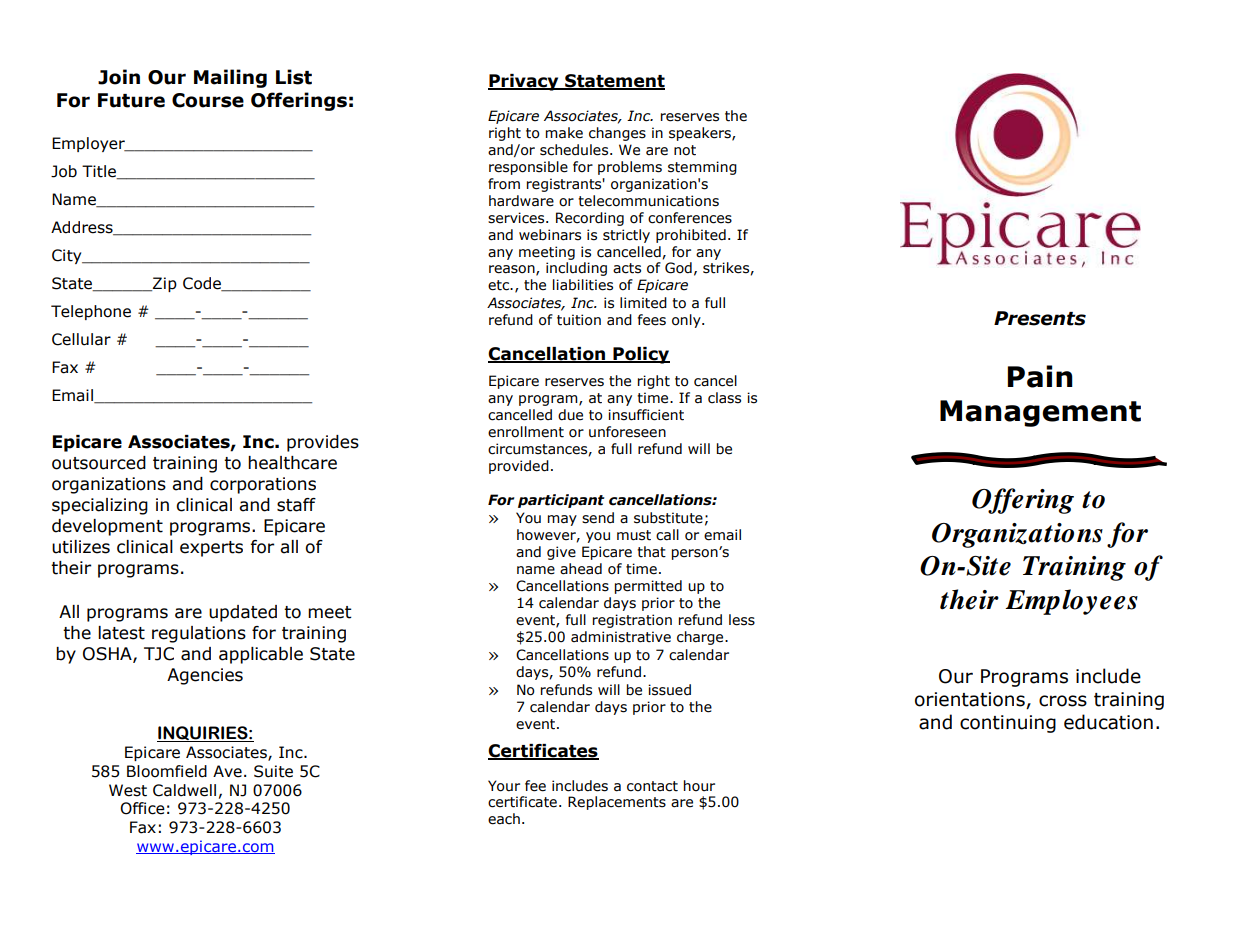 This document has width=1233, height=952. What do you see at coordinates (99, 463) in the document?
I see `outsourced` at bounding box center [99, 463].
